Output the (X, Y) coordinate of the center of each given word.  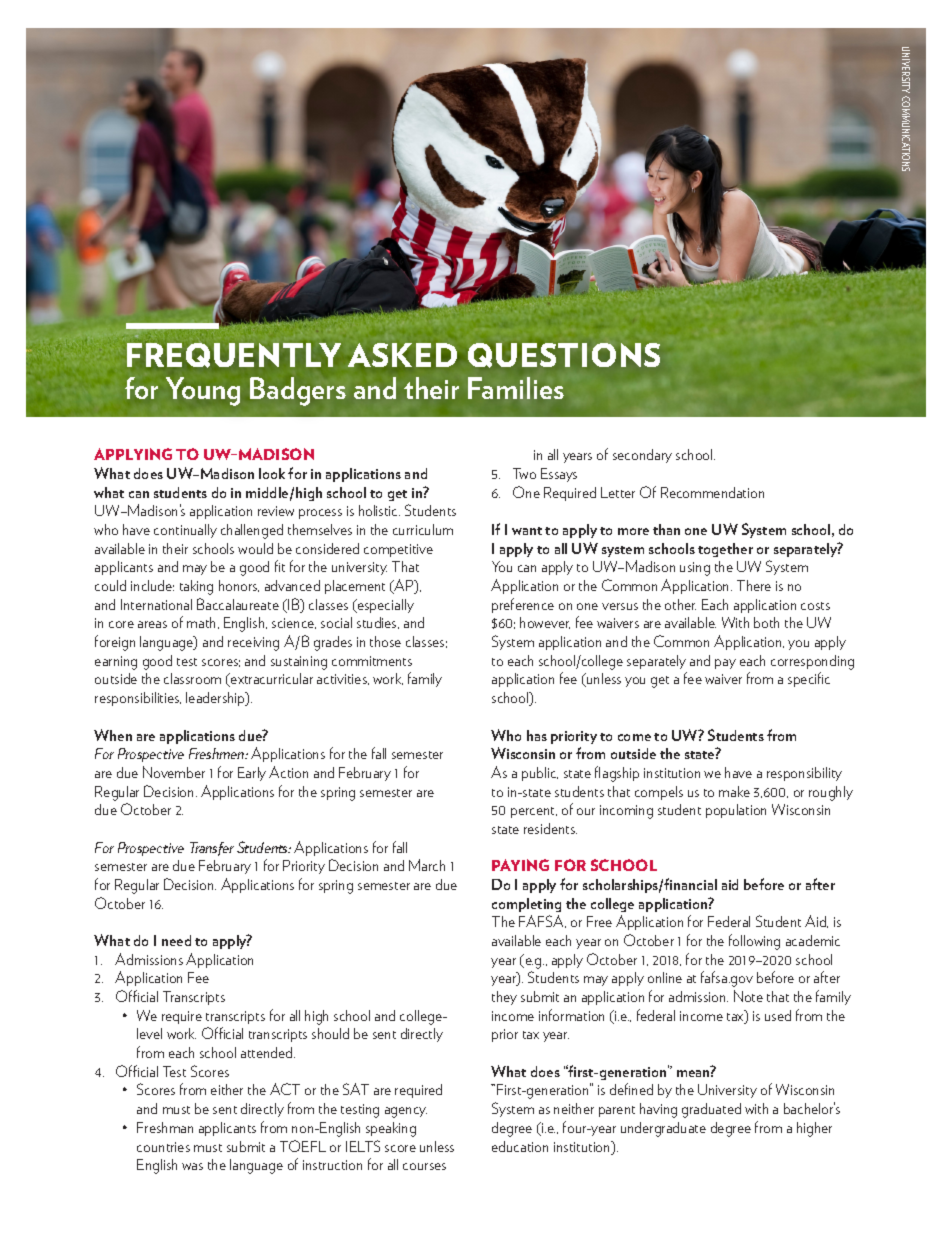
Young (203, 391)
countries (163, 1147)
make (734, 791)
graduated (711, 1110)
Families (516, 388)
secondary (642, 456)
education (520, 1146)
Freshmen (218, 753)
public (540, 774)
